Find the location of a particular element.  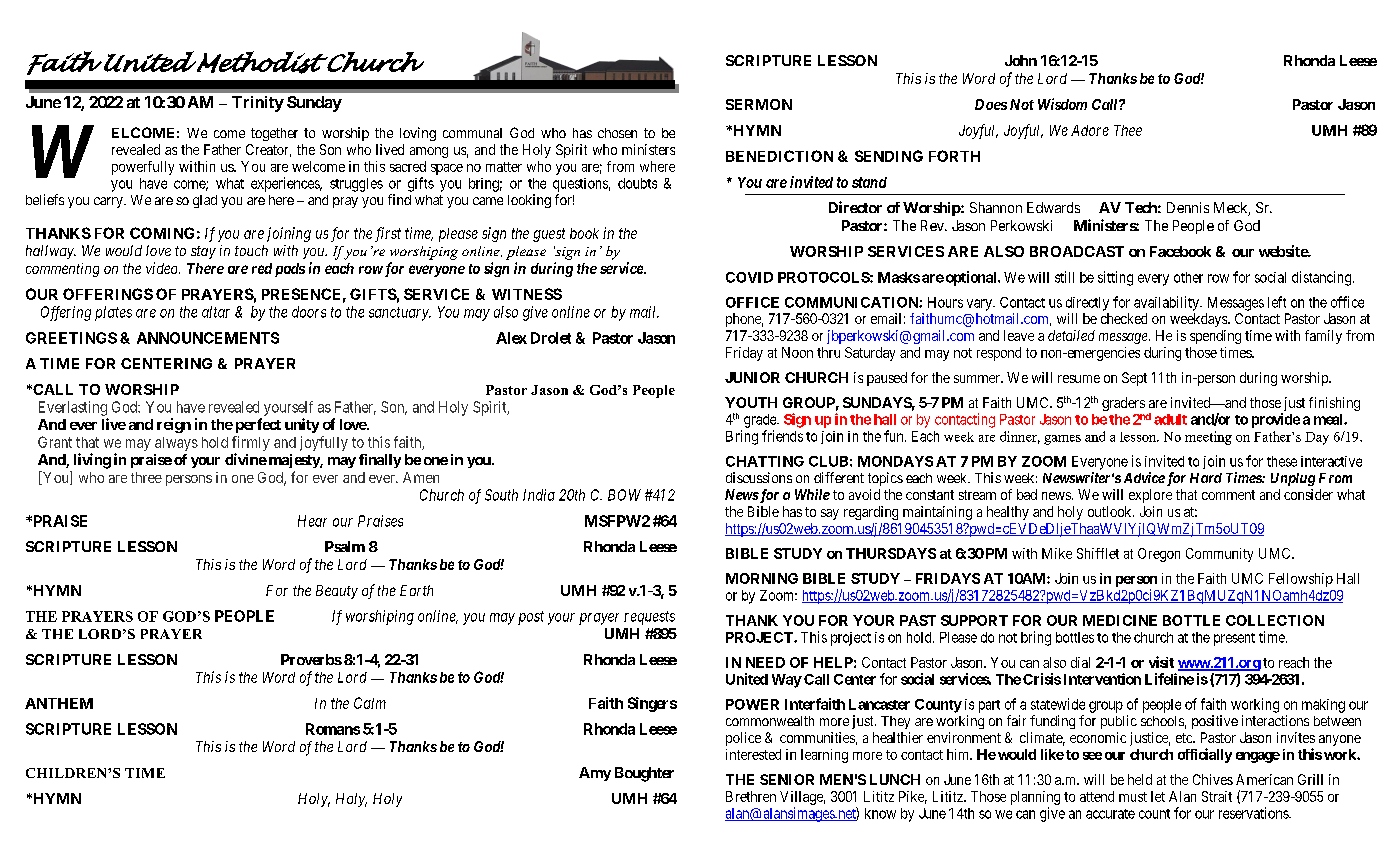

Wisdom is located at coordinates (1062, 104).
